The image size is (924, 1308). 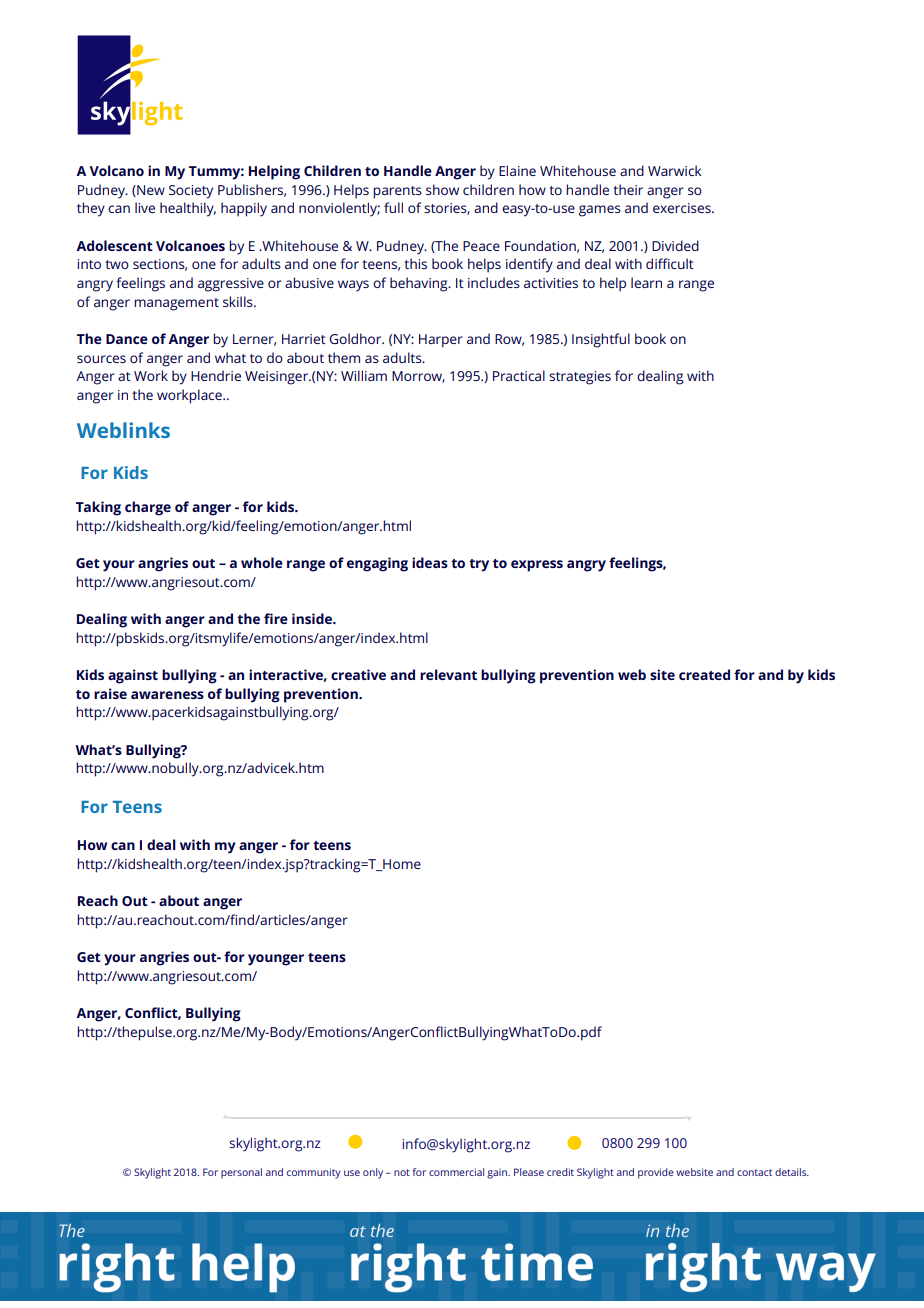 I want to click on Morrow, so click(x=418, y=377).
